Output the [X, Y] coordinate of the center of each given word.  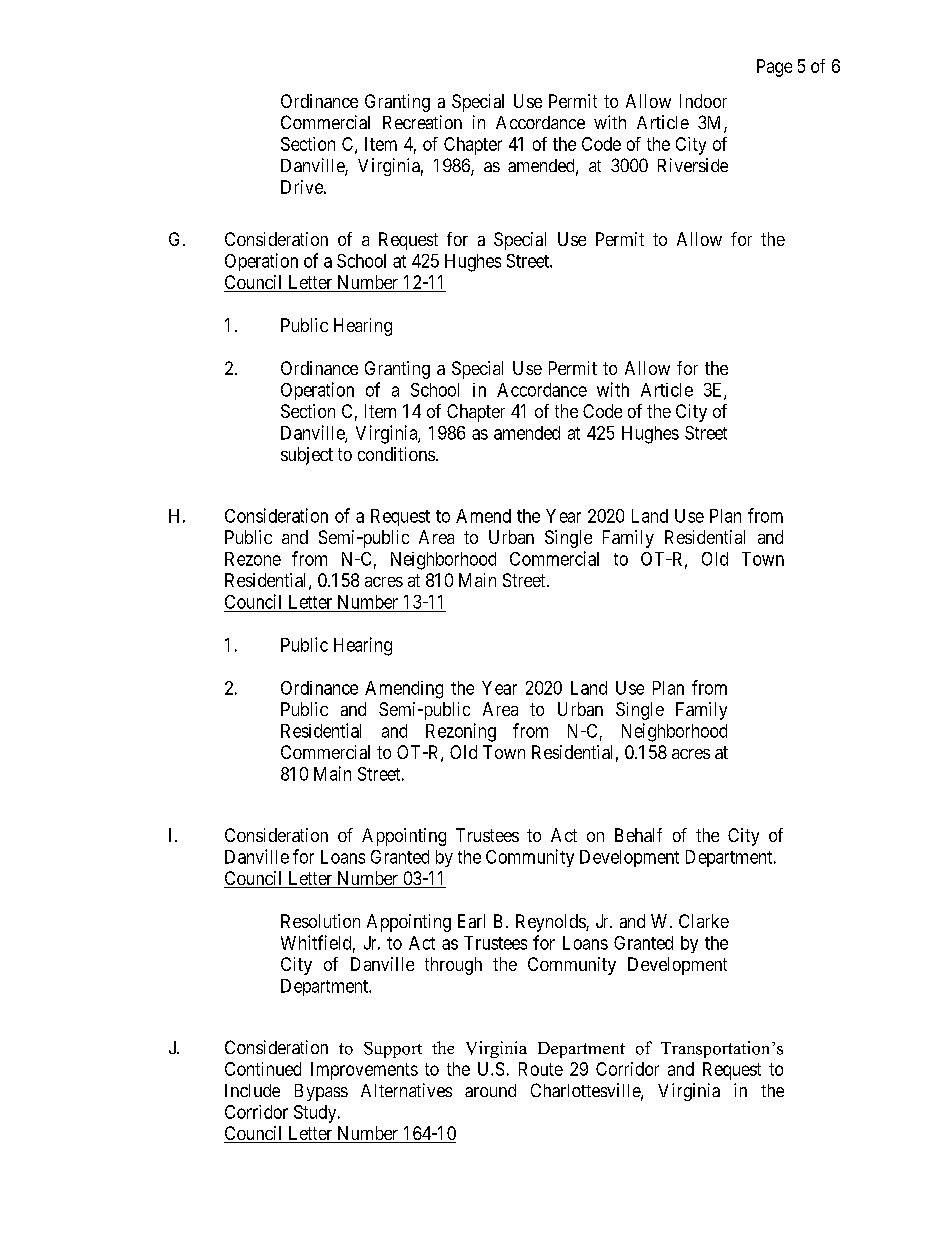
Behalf [638, 835]
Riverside [693, 165]
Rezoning [461, 732]
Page [774, 68]
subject [307, 456]
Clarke [704, 921]
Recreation [422, 122]
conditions [396, 454]
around [490, 1090]
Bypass [321, 1092]
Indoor [703, 101]
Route [541, 1069]
